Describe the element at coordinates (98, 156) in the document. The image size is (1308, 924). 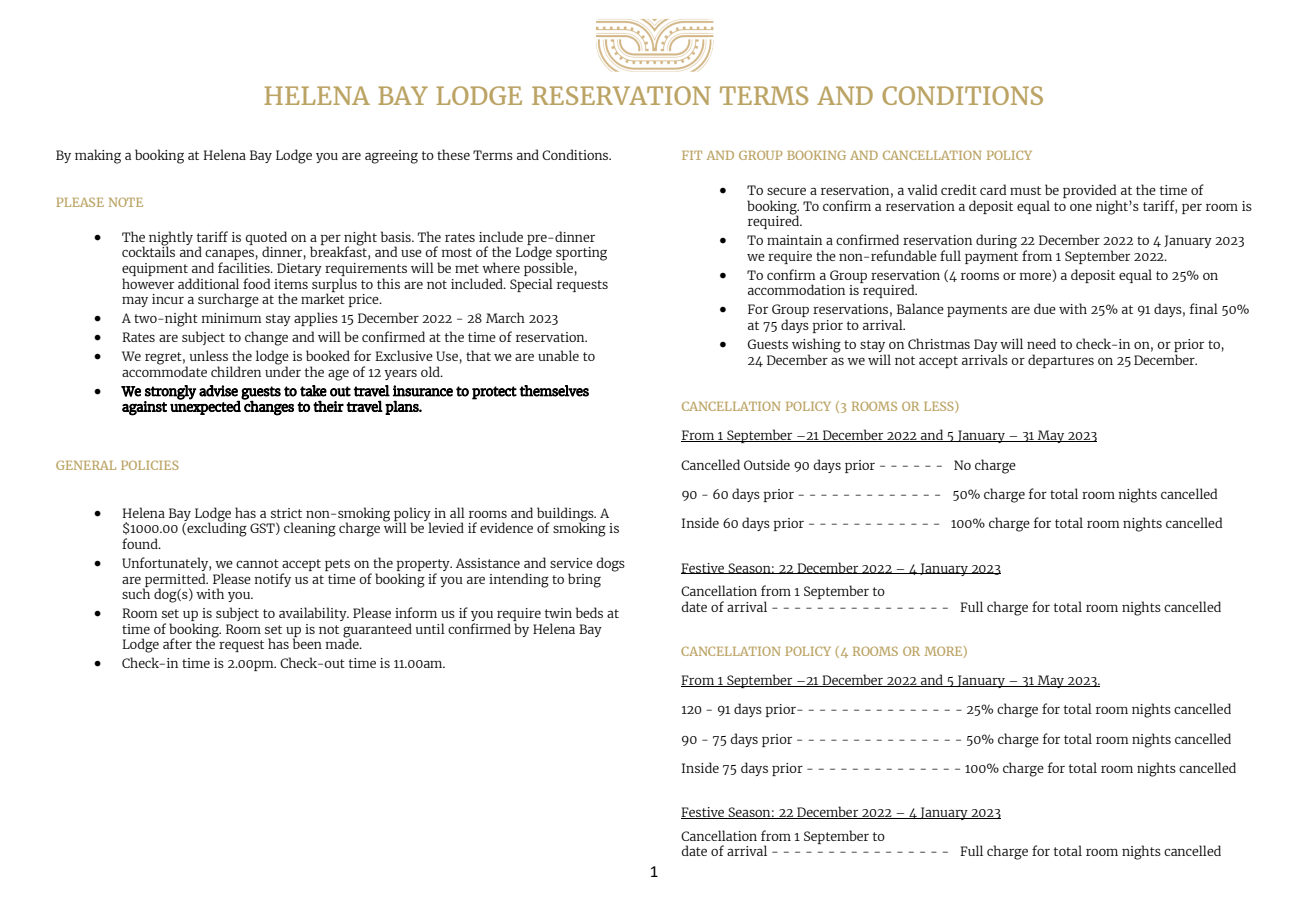
I see `making` at that location.
